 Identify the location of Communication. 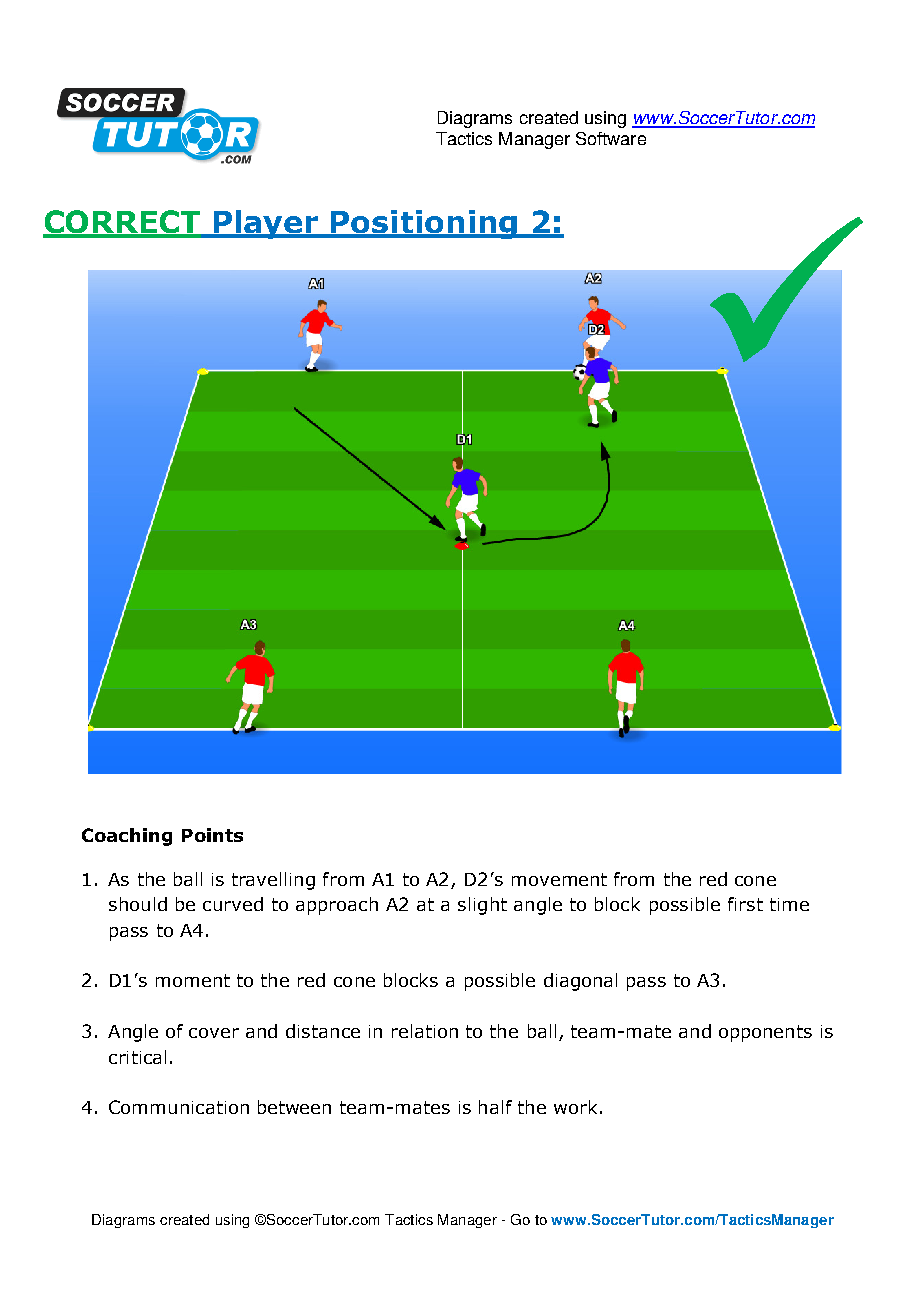
(179, 1107).
